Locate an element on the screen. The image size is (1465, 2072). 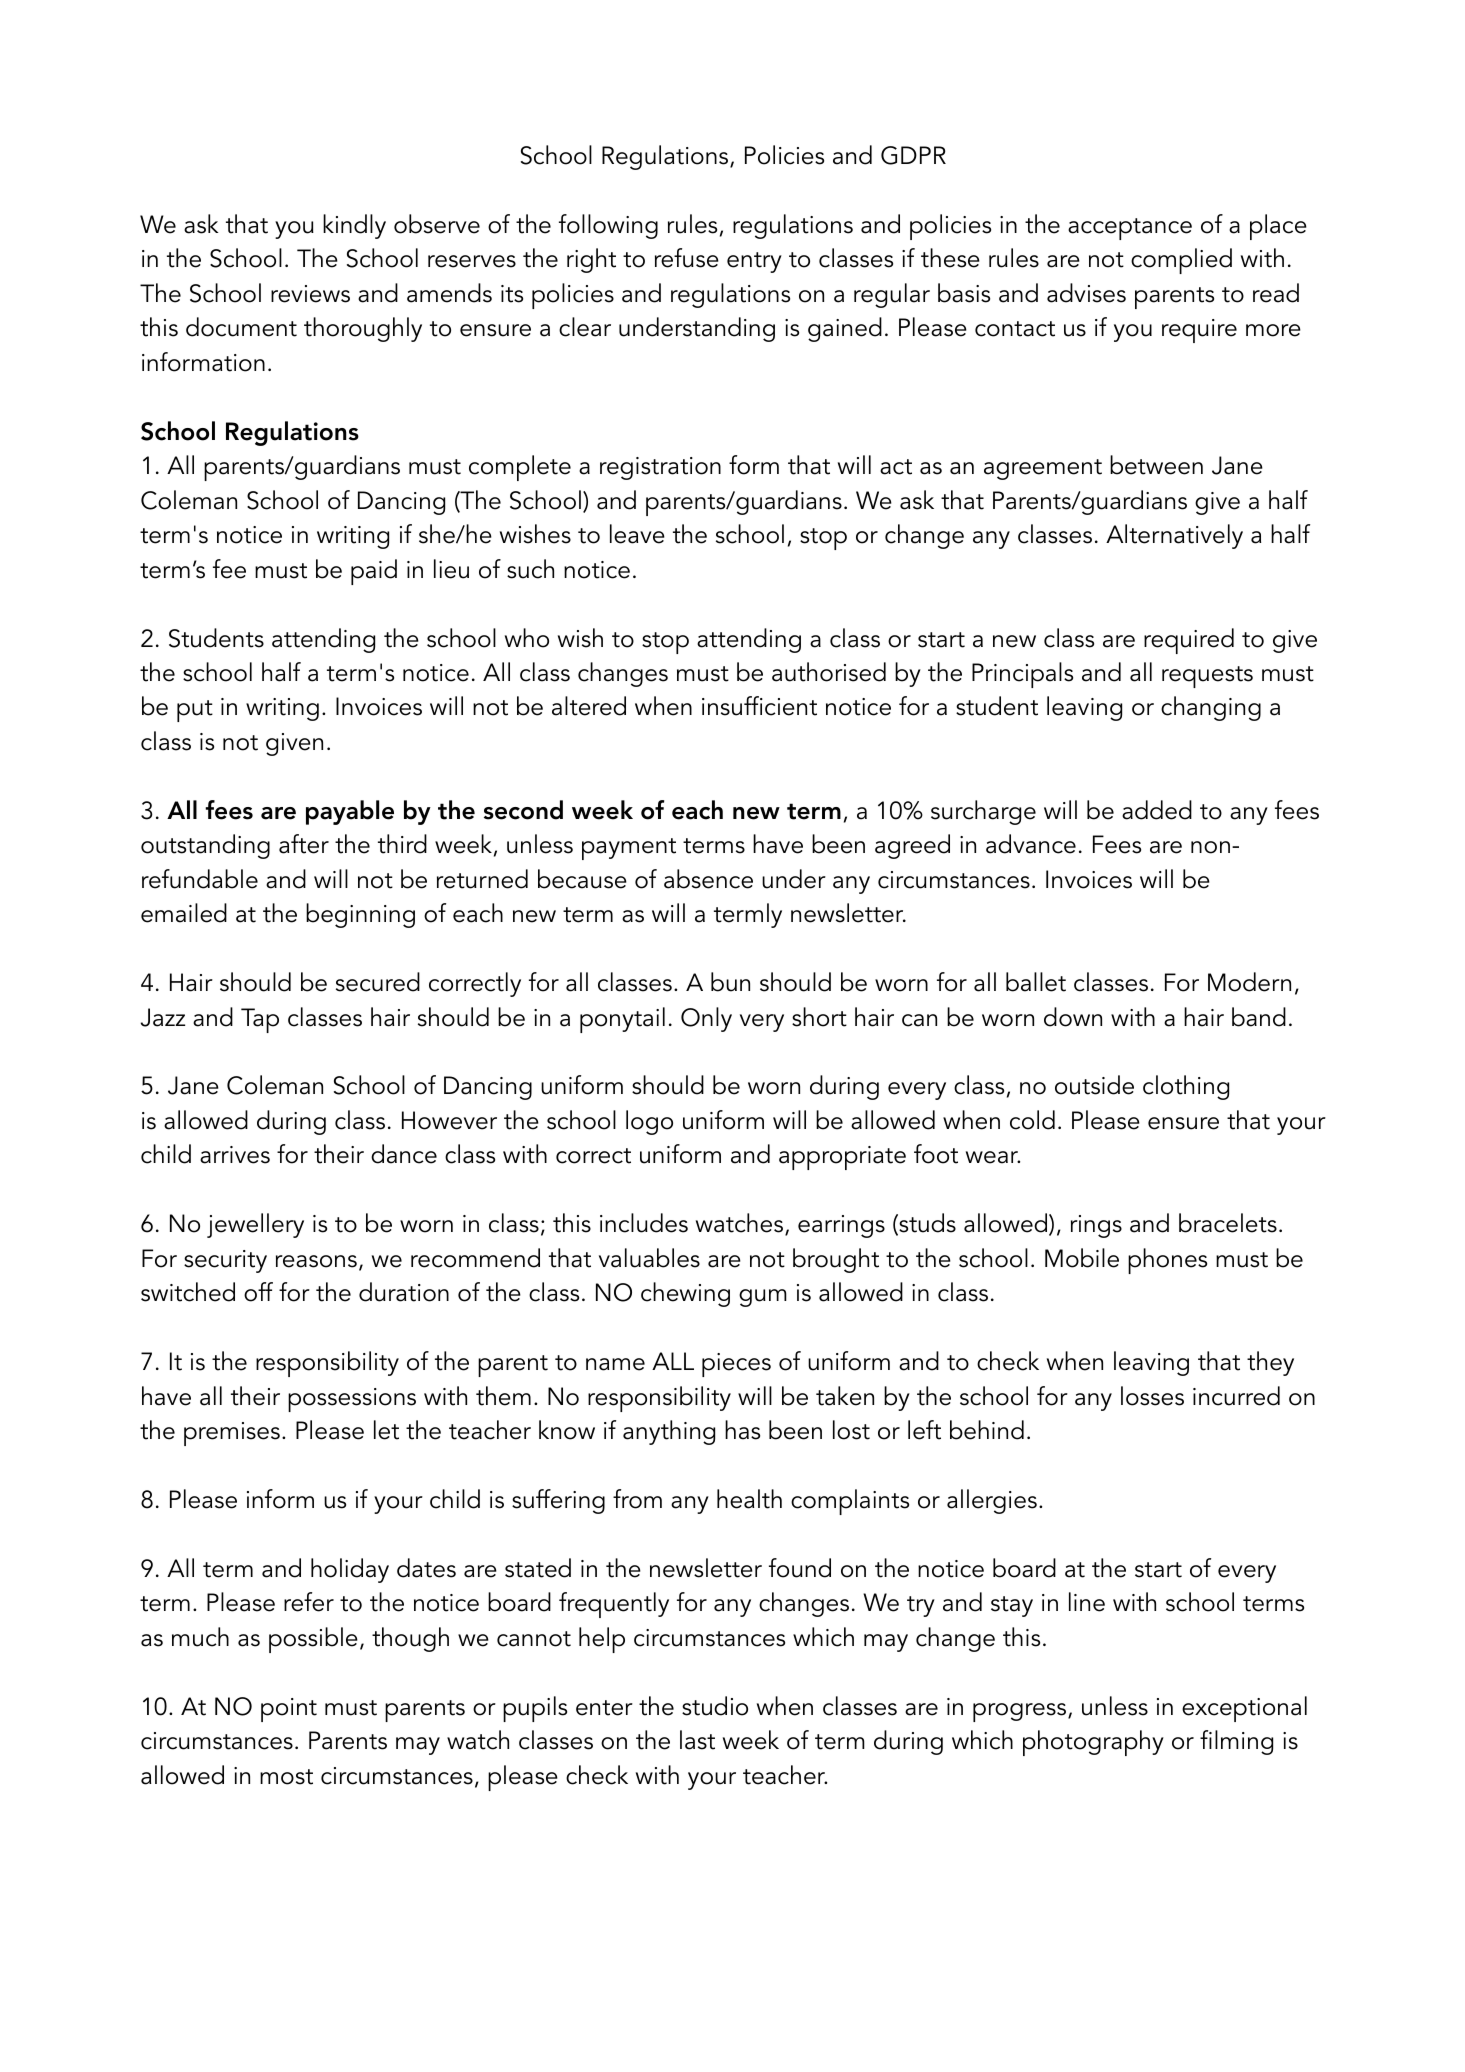
has is located at coordinates (742, 1430).
